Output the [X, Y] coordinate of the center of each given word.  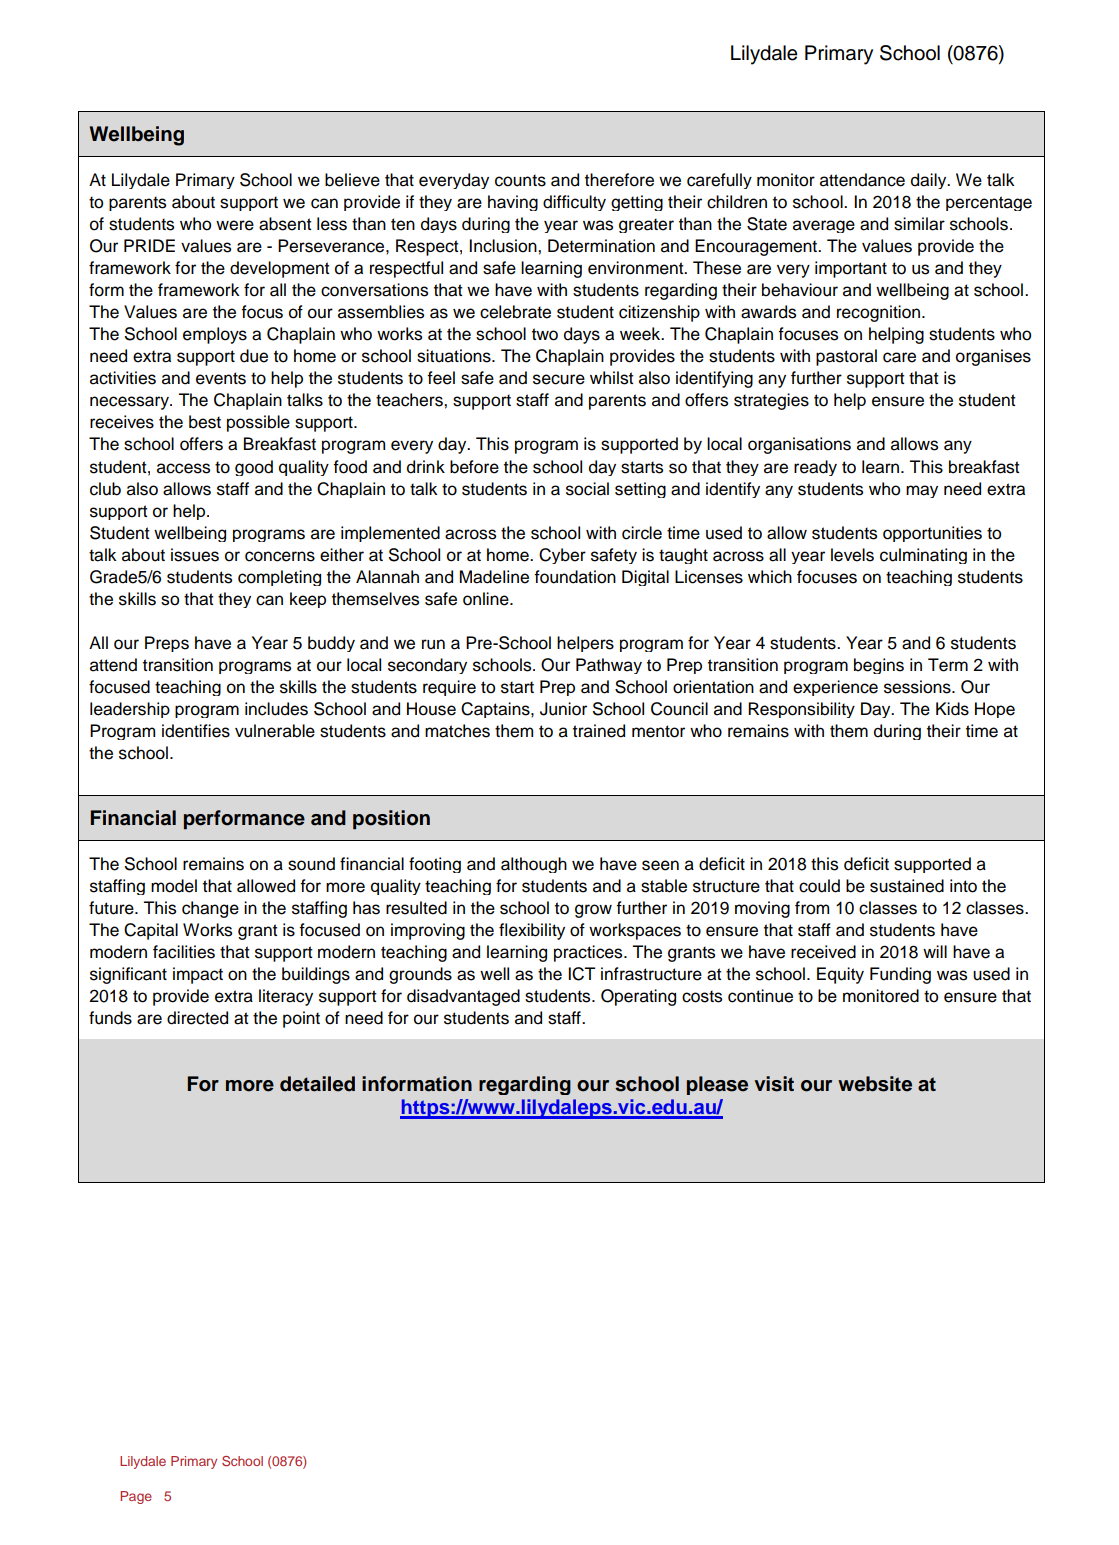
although [534, 865]
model [174, 886]
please [717, 1085]
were [235, 225]
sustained [907, 886]
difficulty [574, 203]
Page [136, 1497]
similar [919, 224]
